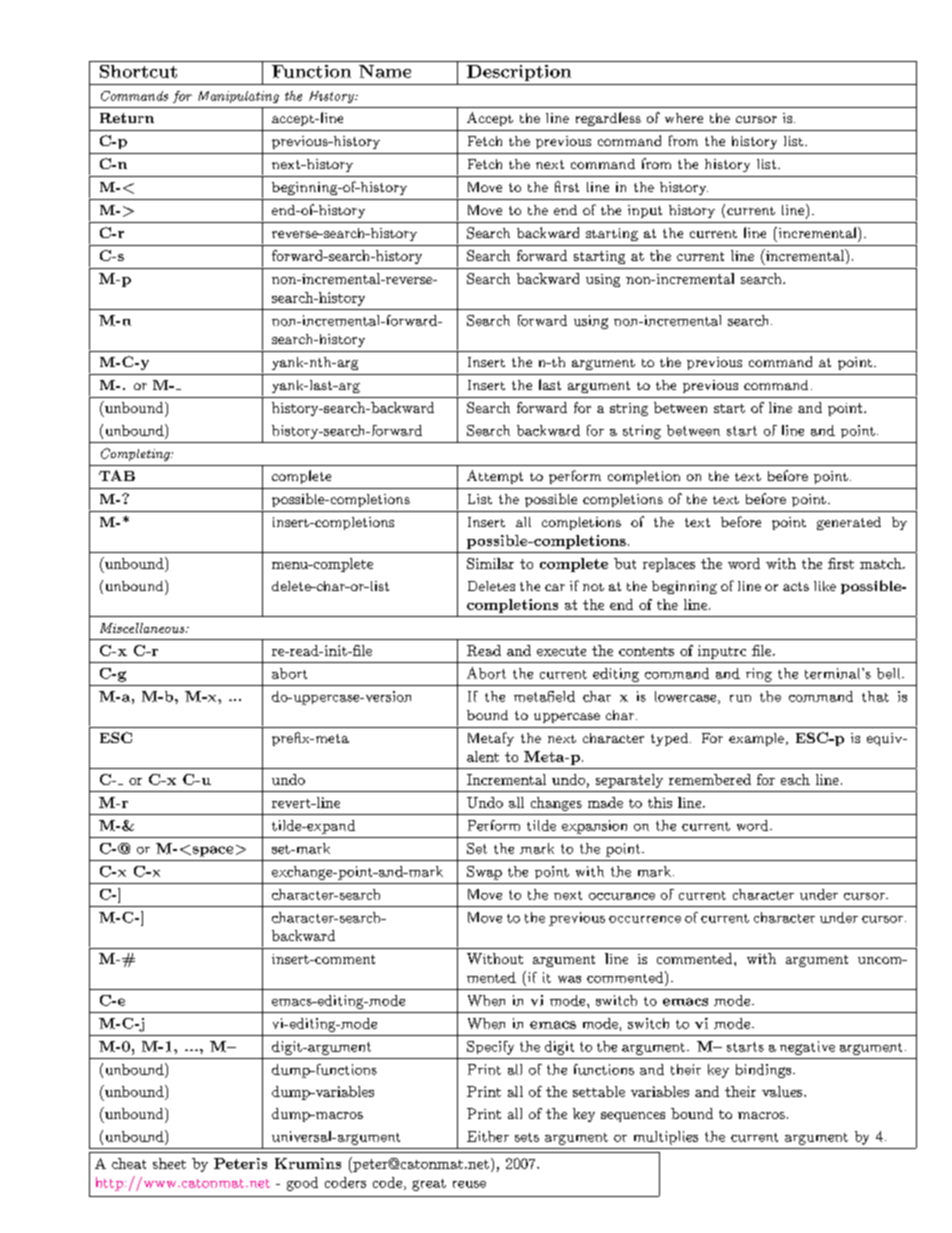 The image size is (952, 1233). I want to click on where, so click(684, 118).
